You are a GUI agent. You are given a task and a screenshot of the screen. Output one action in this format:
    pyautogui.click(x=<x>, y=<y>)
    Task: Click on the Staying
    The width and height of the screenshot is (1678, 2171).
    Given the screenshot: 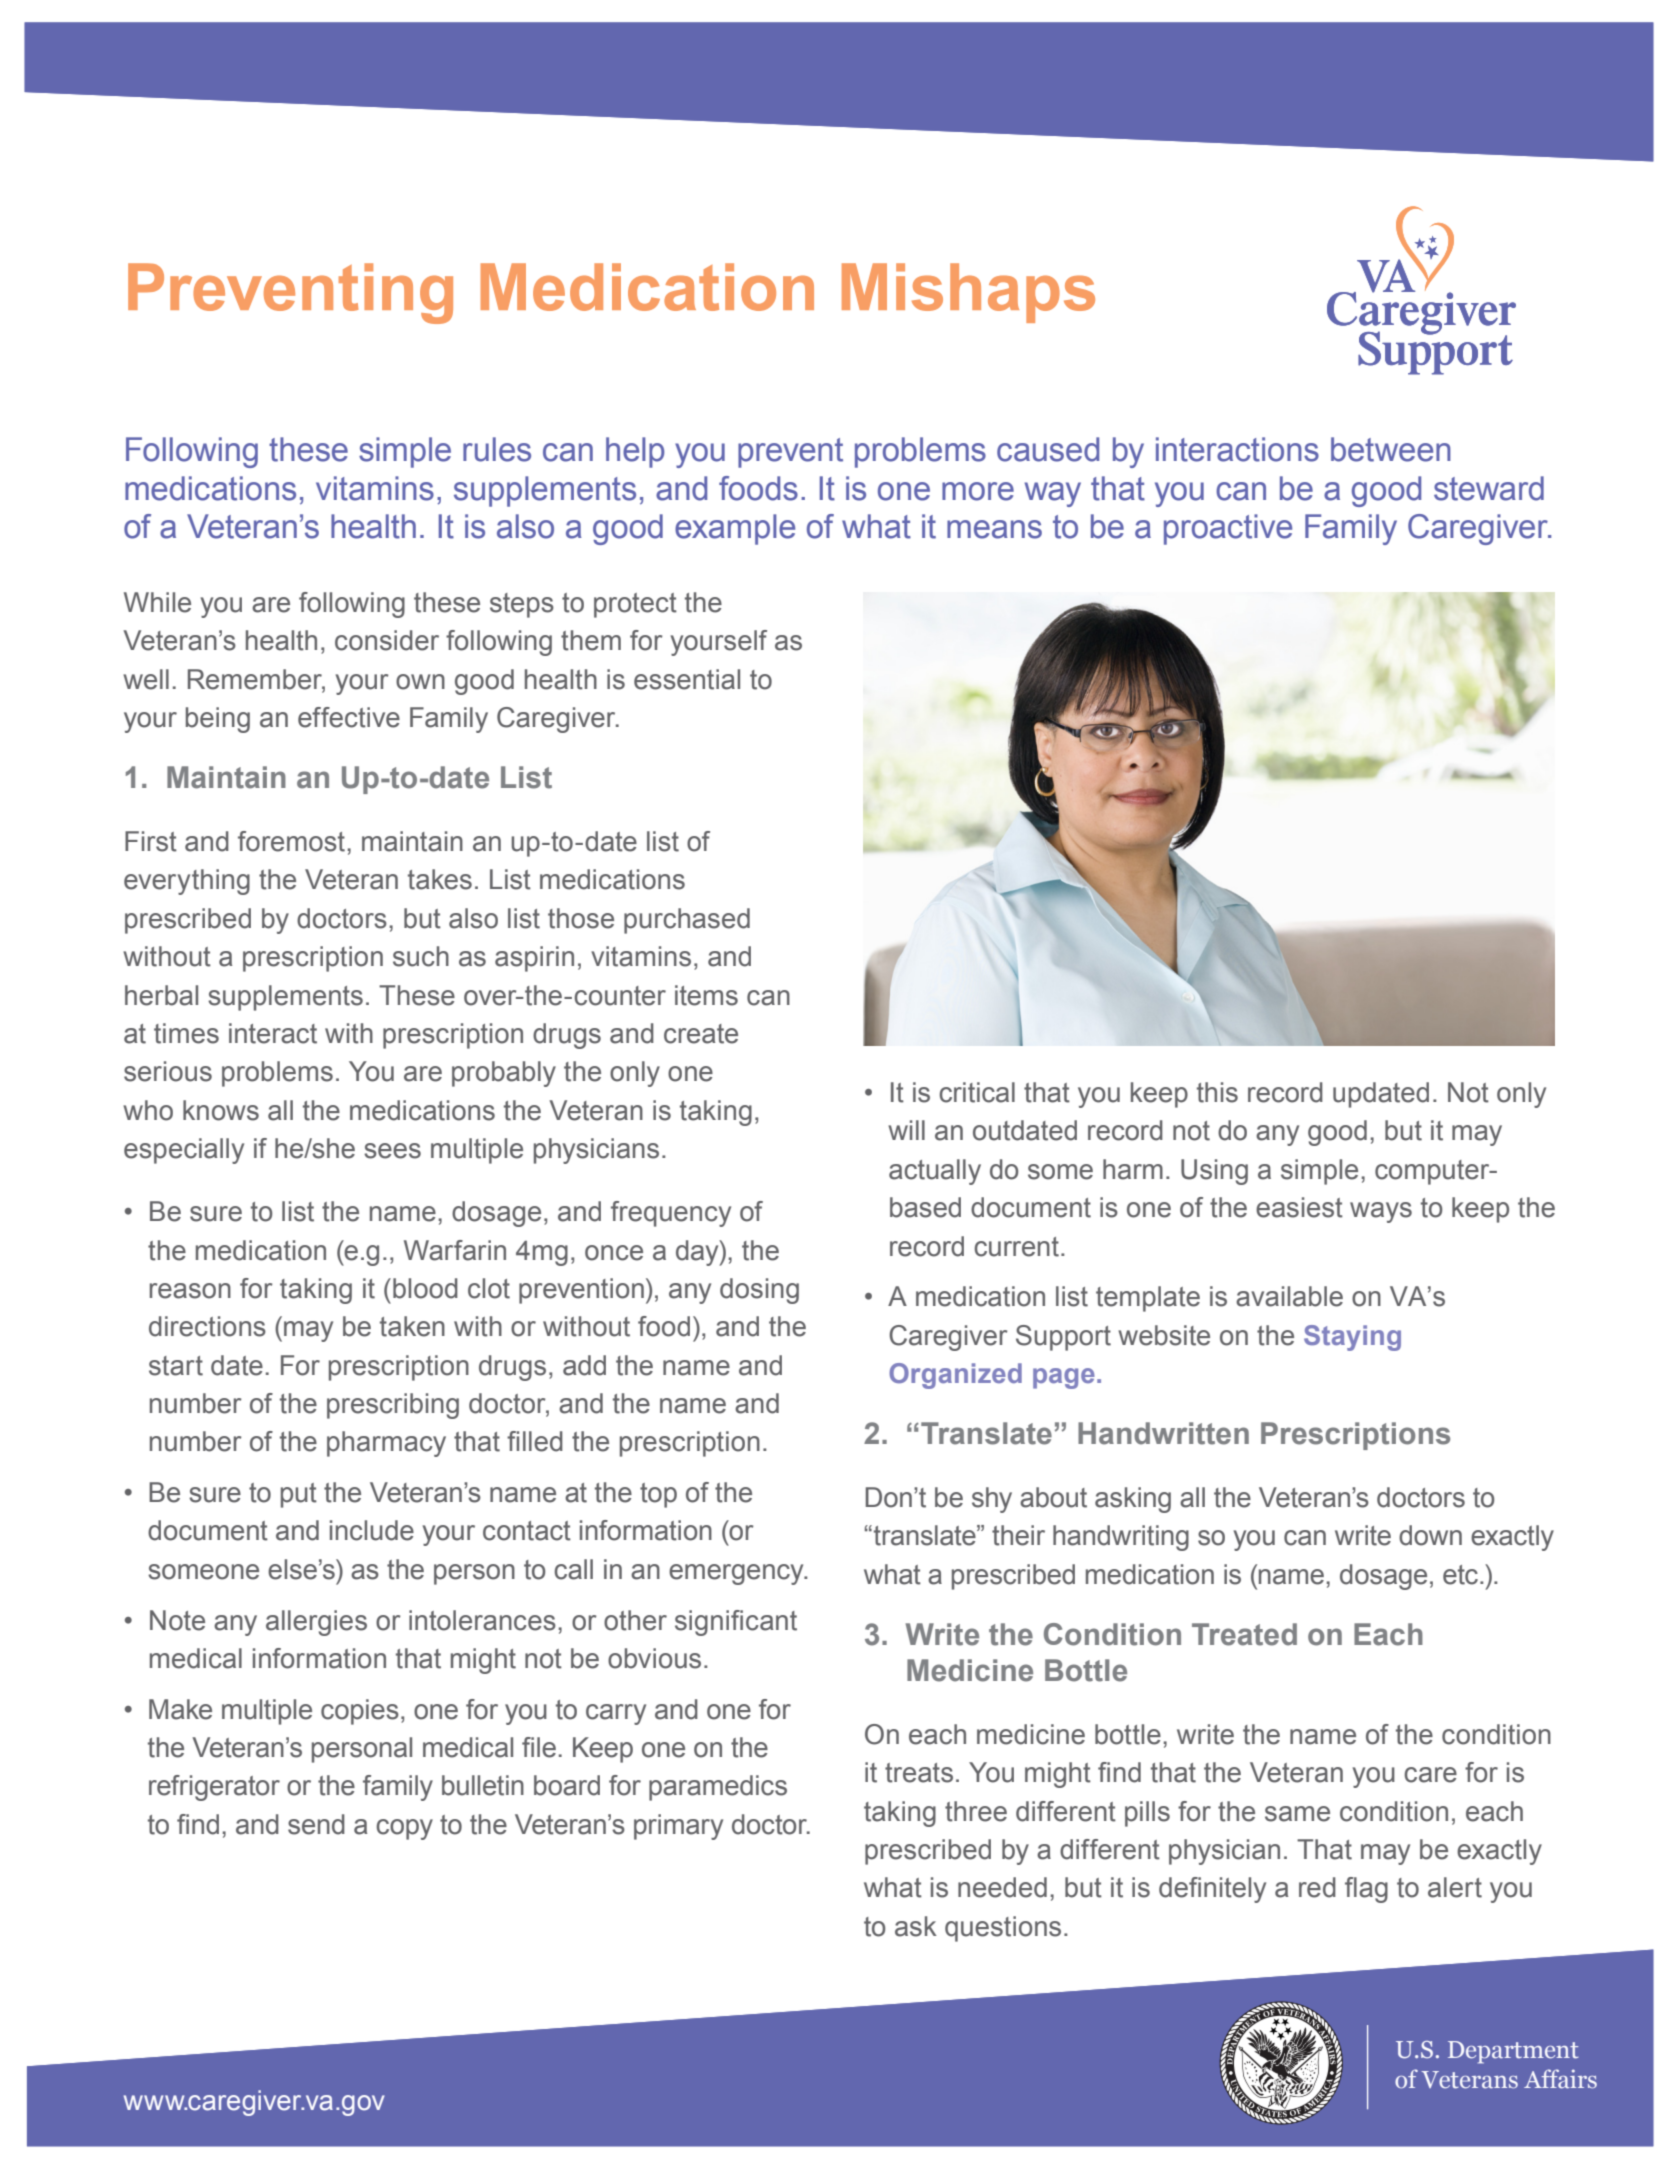 What is the action you would take?
    pyautogui.click(x=1352, y=1338)
